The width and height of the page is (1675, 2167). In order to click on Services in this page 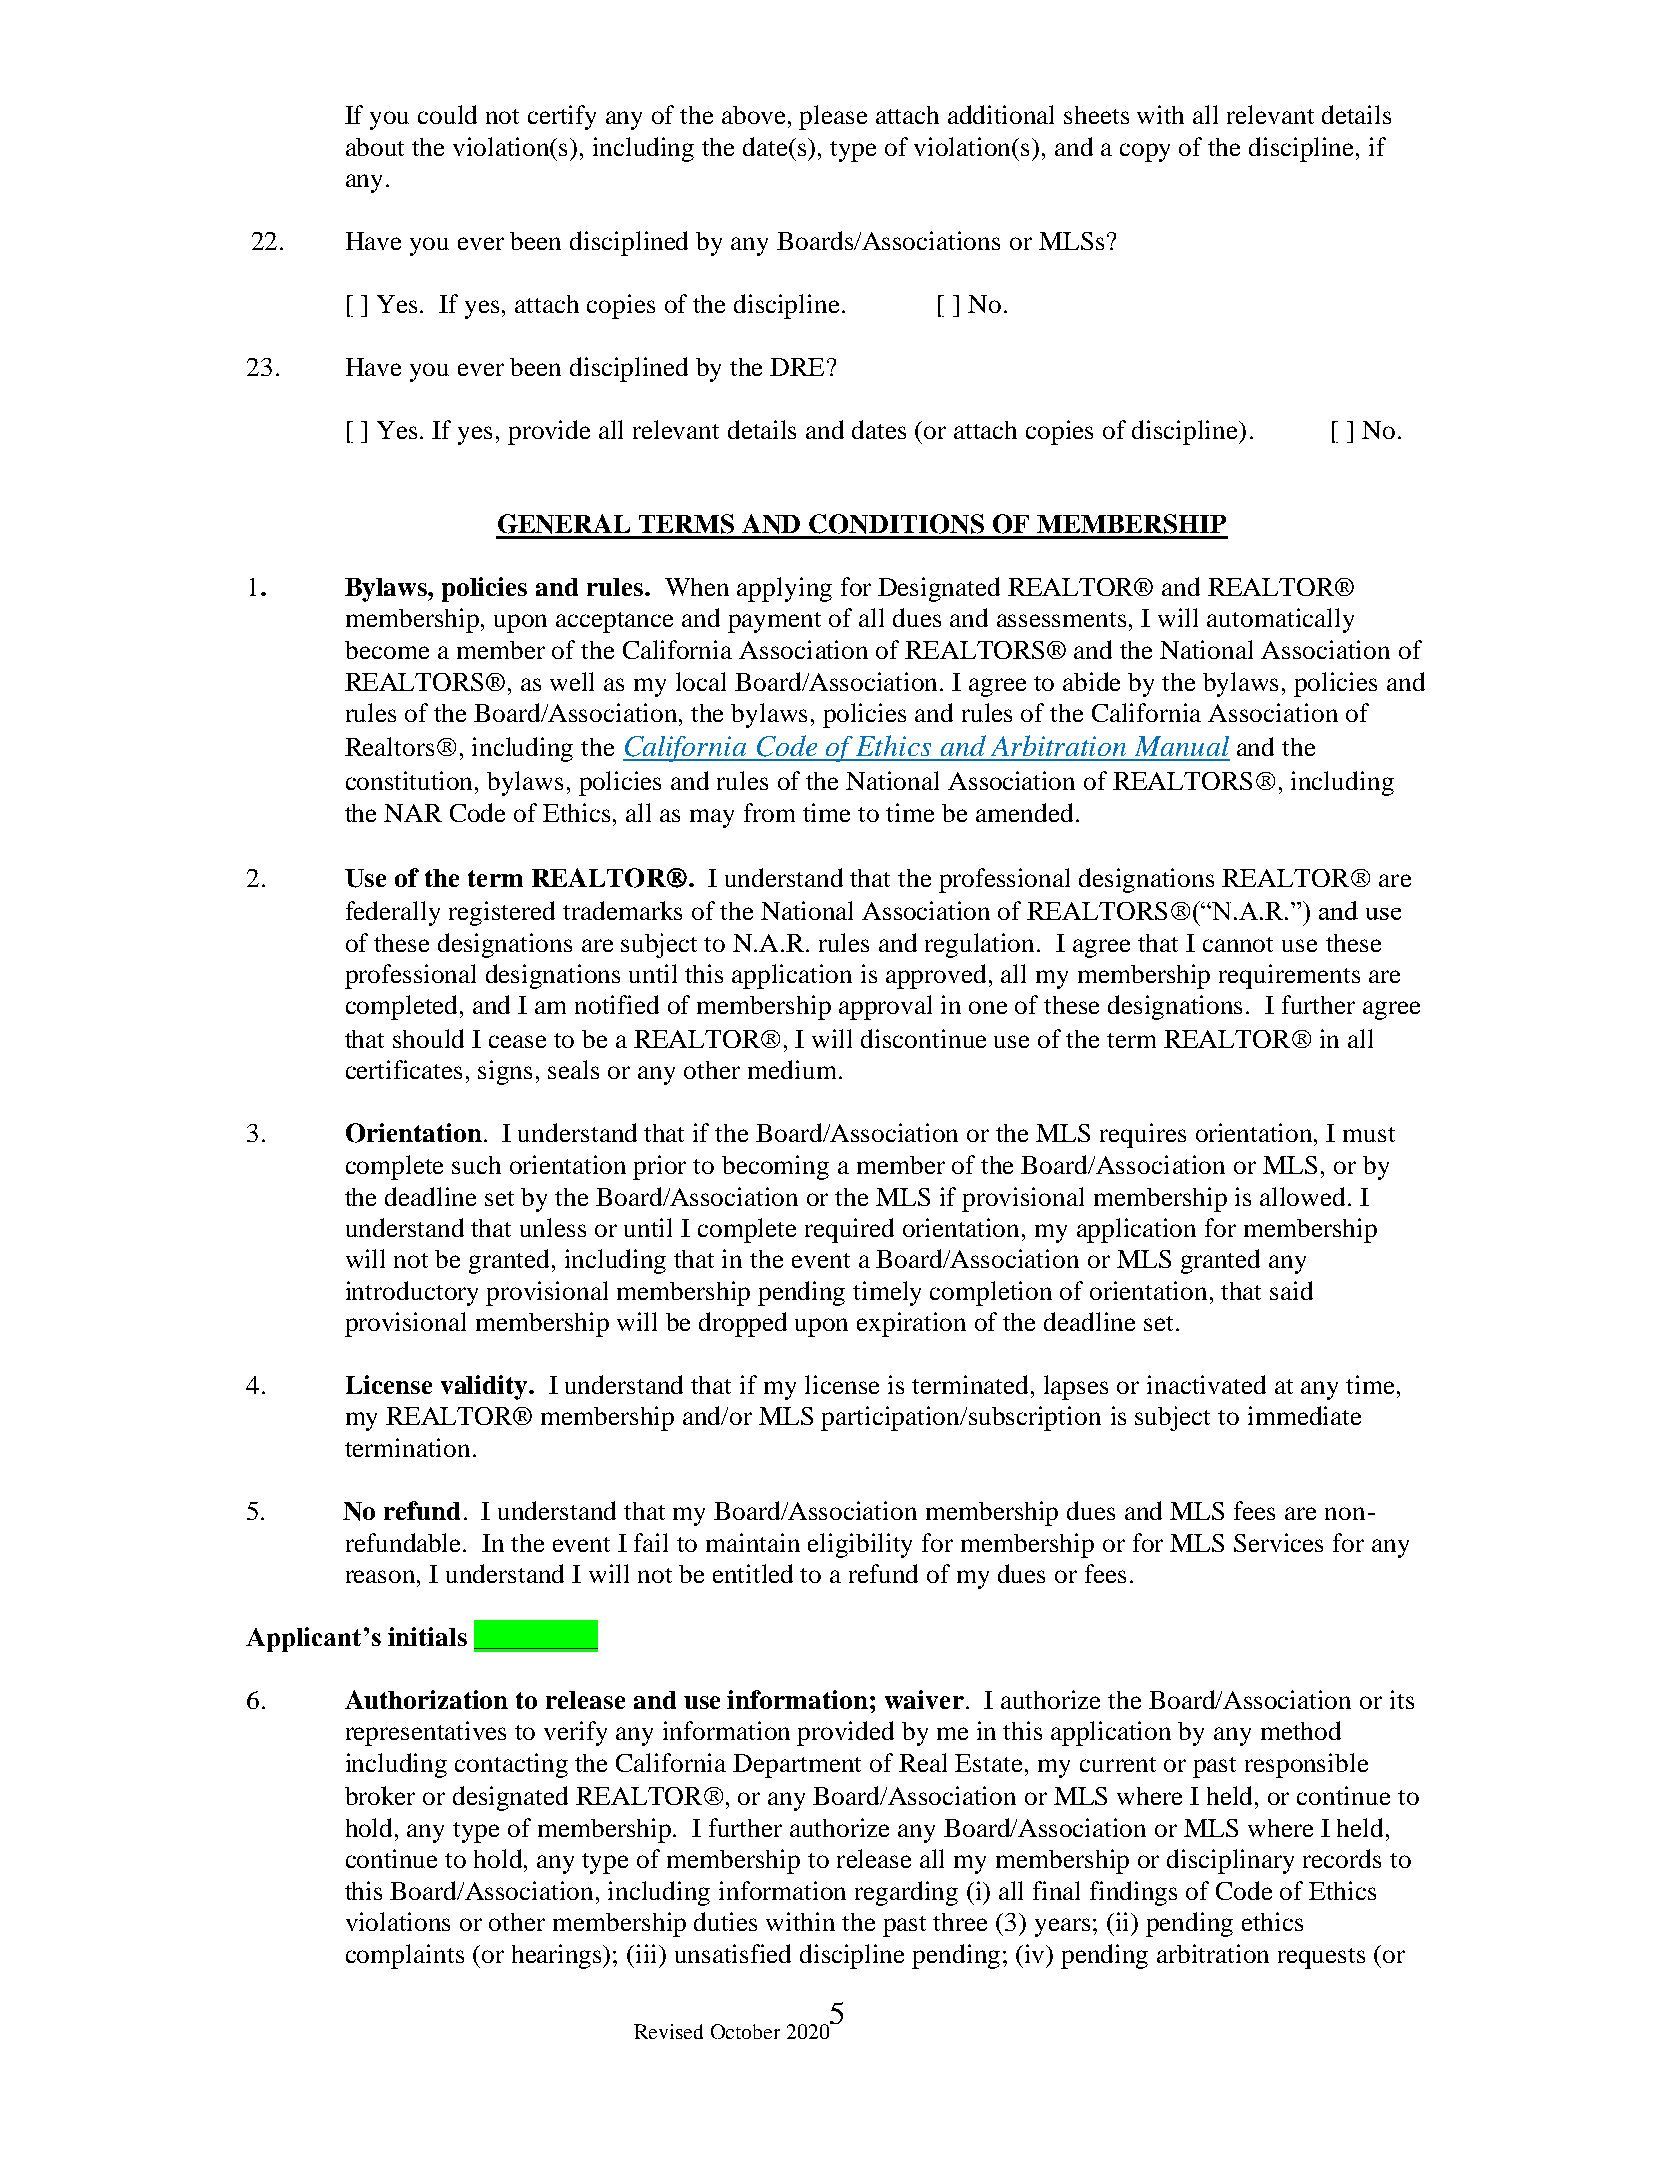, I will do `click(1278, 1542)`.
